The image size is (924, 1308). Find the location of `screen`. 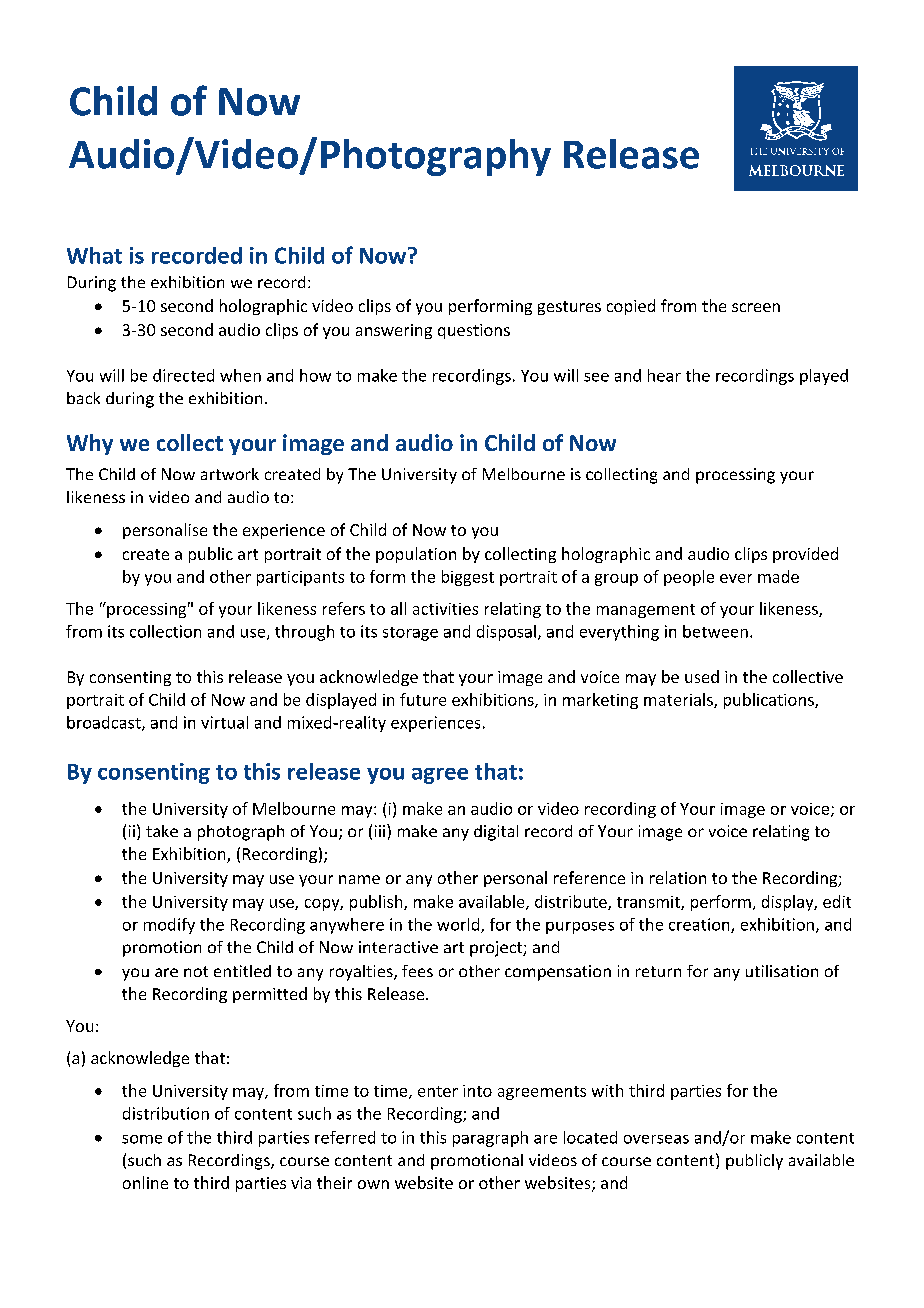

screen is located at coordinates (756, 307).
